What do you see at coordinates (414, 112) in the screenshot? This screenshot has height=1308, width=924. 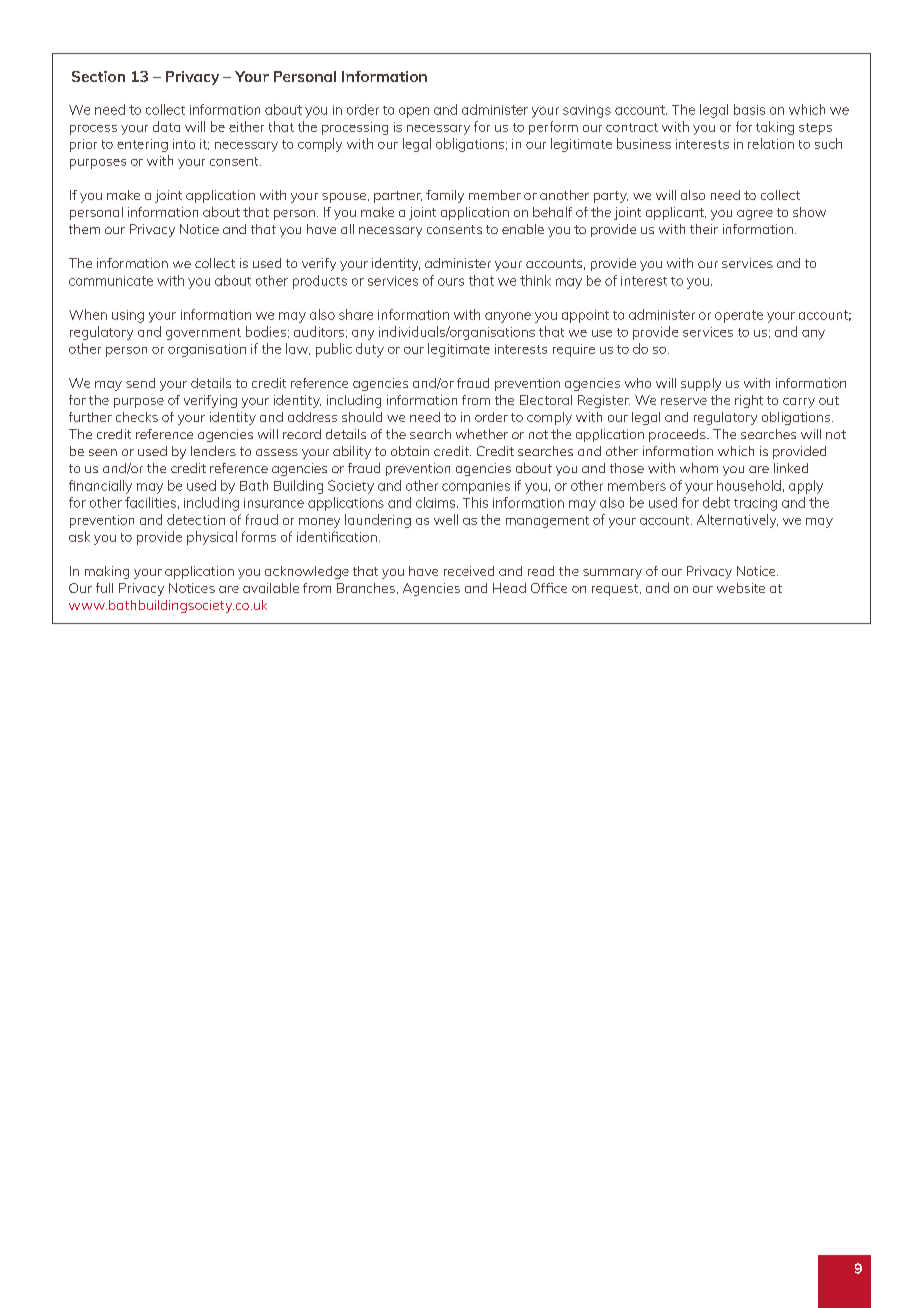 I see `open` at bounding box center [414, 112].
